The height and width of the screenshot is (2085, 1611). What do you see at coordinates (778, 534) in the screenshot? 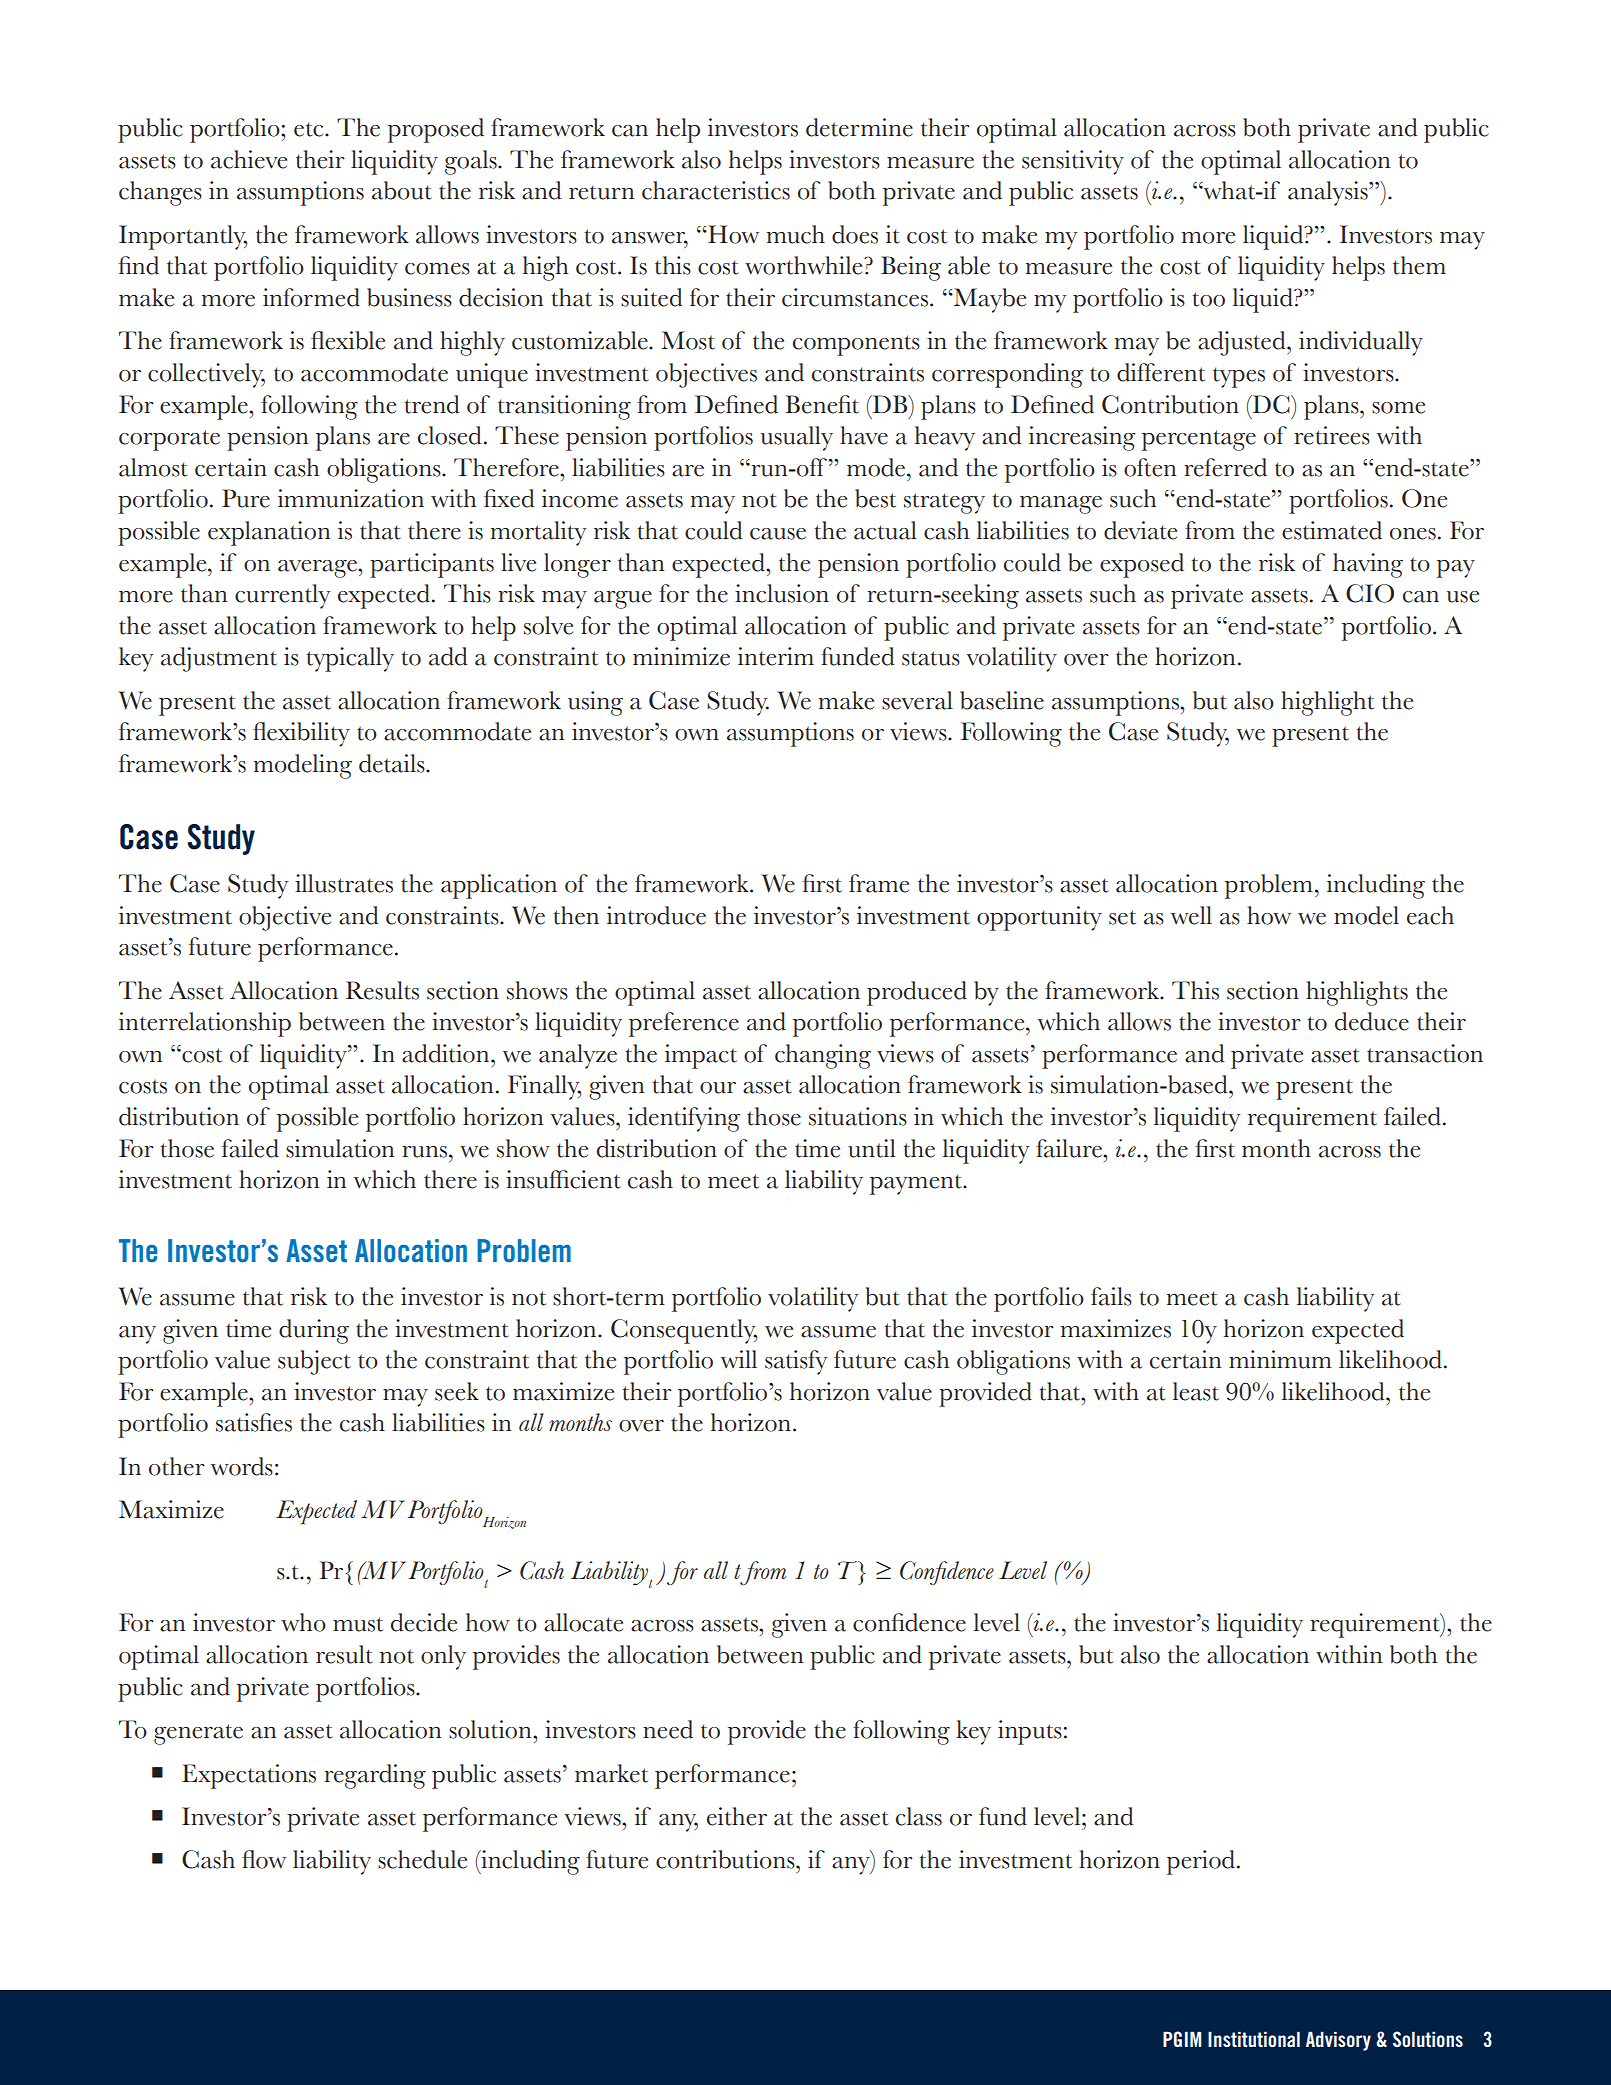
I see `cause` at bounding box center [778, 534].
